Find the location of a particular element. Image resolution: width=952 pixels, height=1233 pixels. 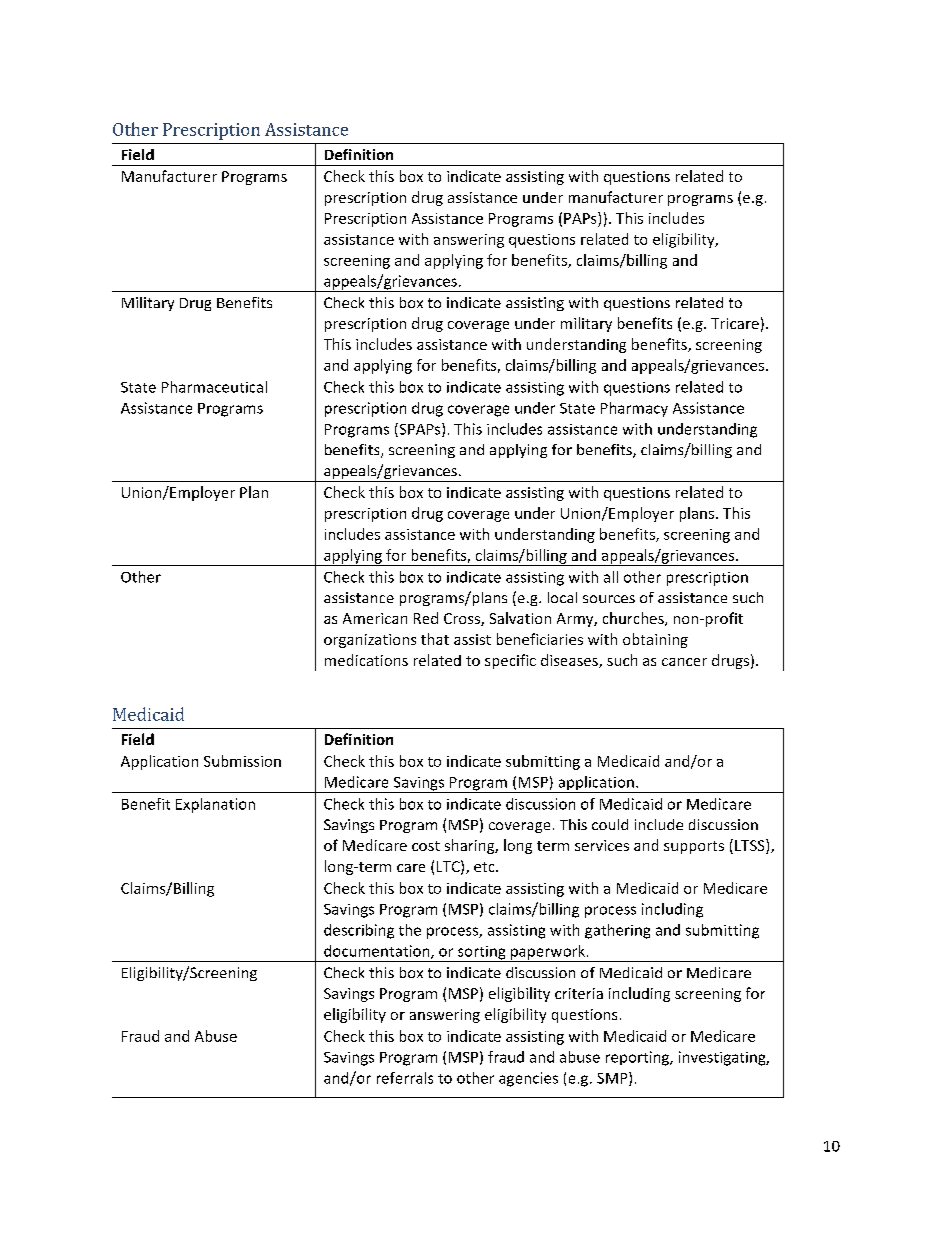

Pharmacy is located at coordinates (634, 409).
